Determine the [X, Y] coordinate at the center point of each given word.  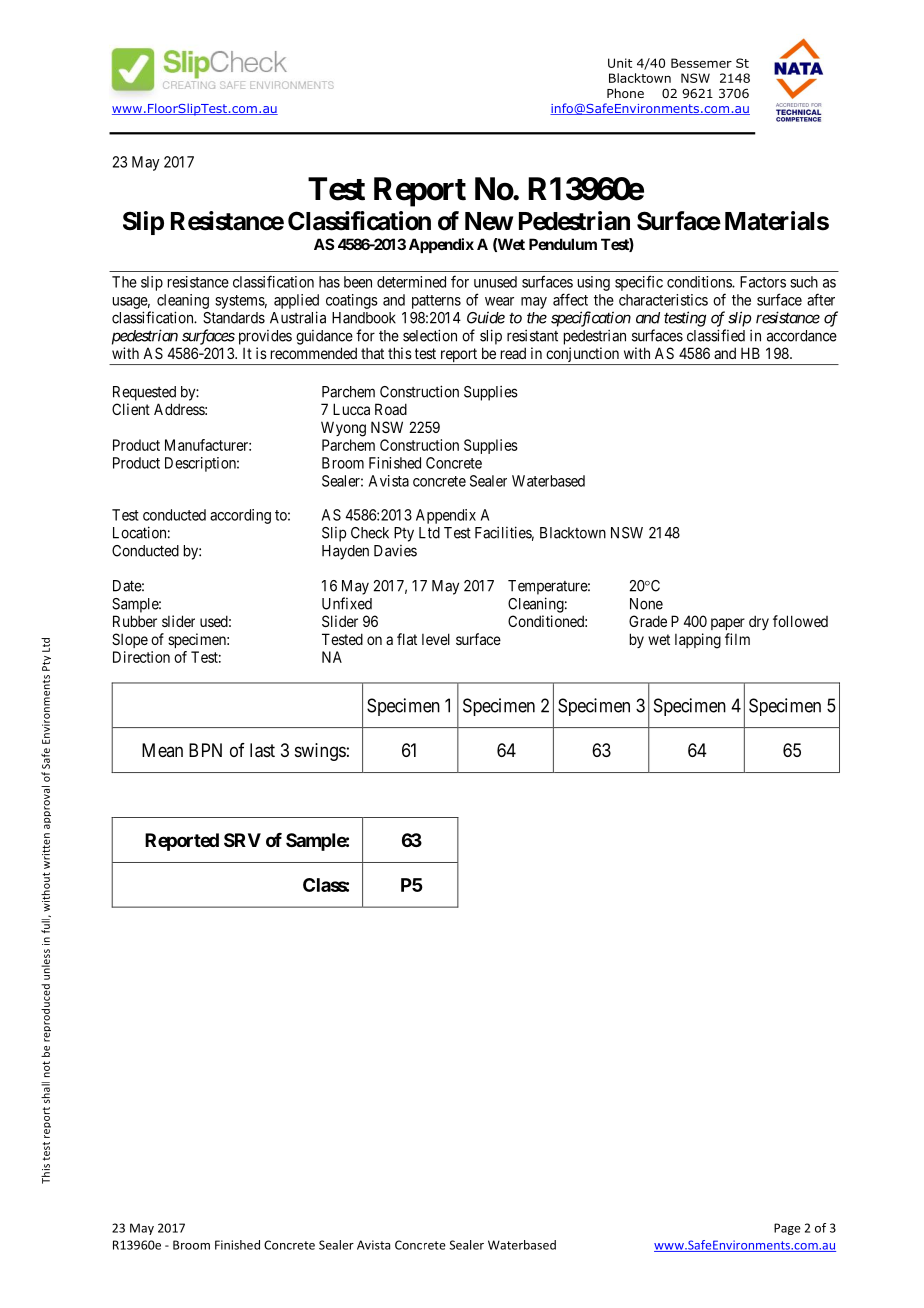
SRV [242, 840]
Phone [625, 93]
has [329, 282]
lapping [698, 641]
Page [787, 1229]
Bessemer [701, 63]
